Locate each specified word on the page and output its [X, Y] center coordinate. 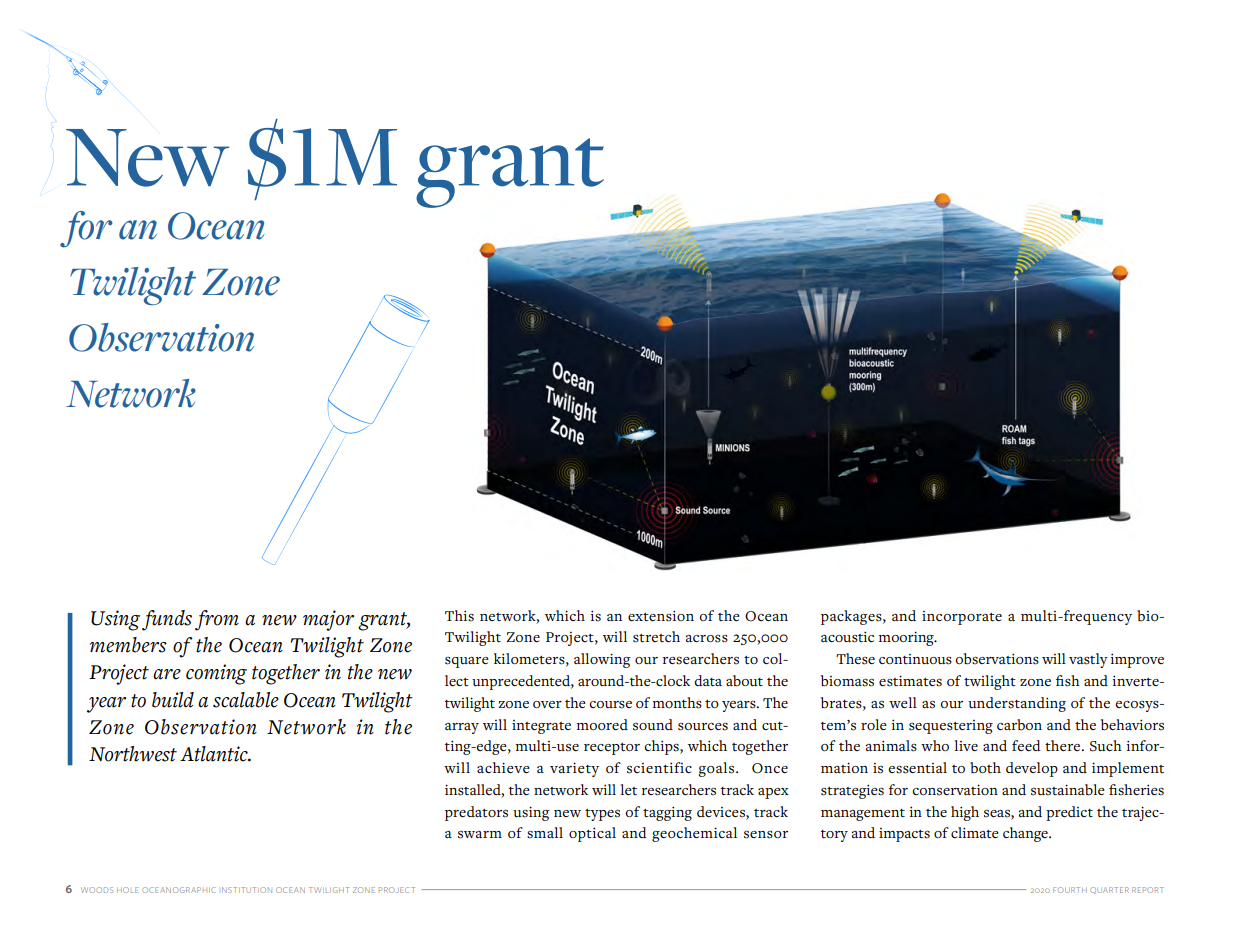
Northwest [133, 754]
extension [661, 616]
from [217, 620]
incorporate [962, 618]
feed [1026, 745]
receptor [612, 749]
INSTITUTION [247, 890]
